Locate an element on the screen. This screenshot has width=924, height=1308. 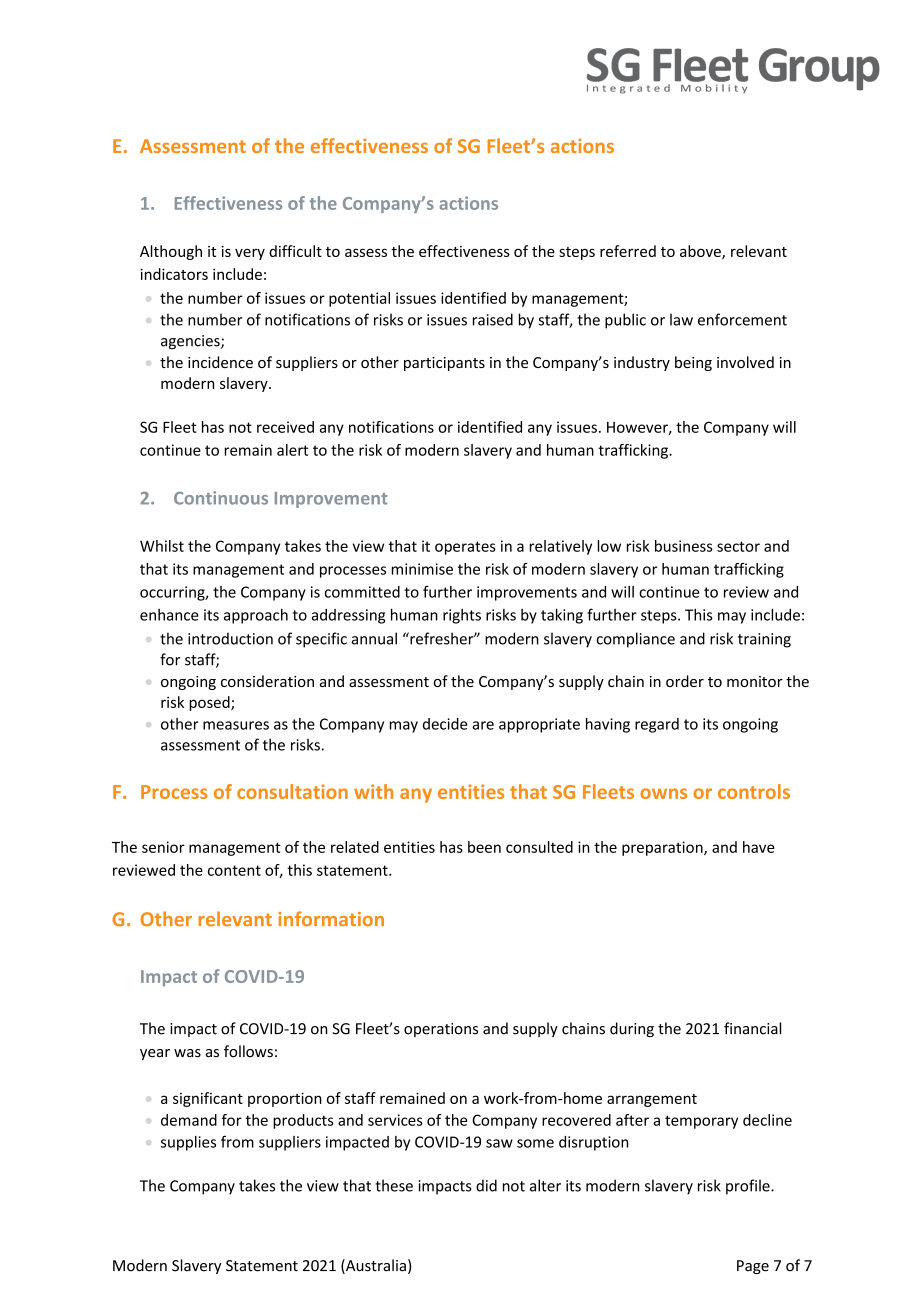
owns is located at coordinates (663, 793).
